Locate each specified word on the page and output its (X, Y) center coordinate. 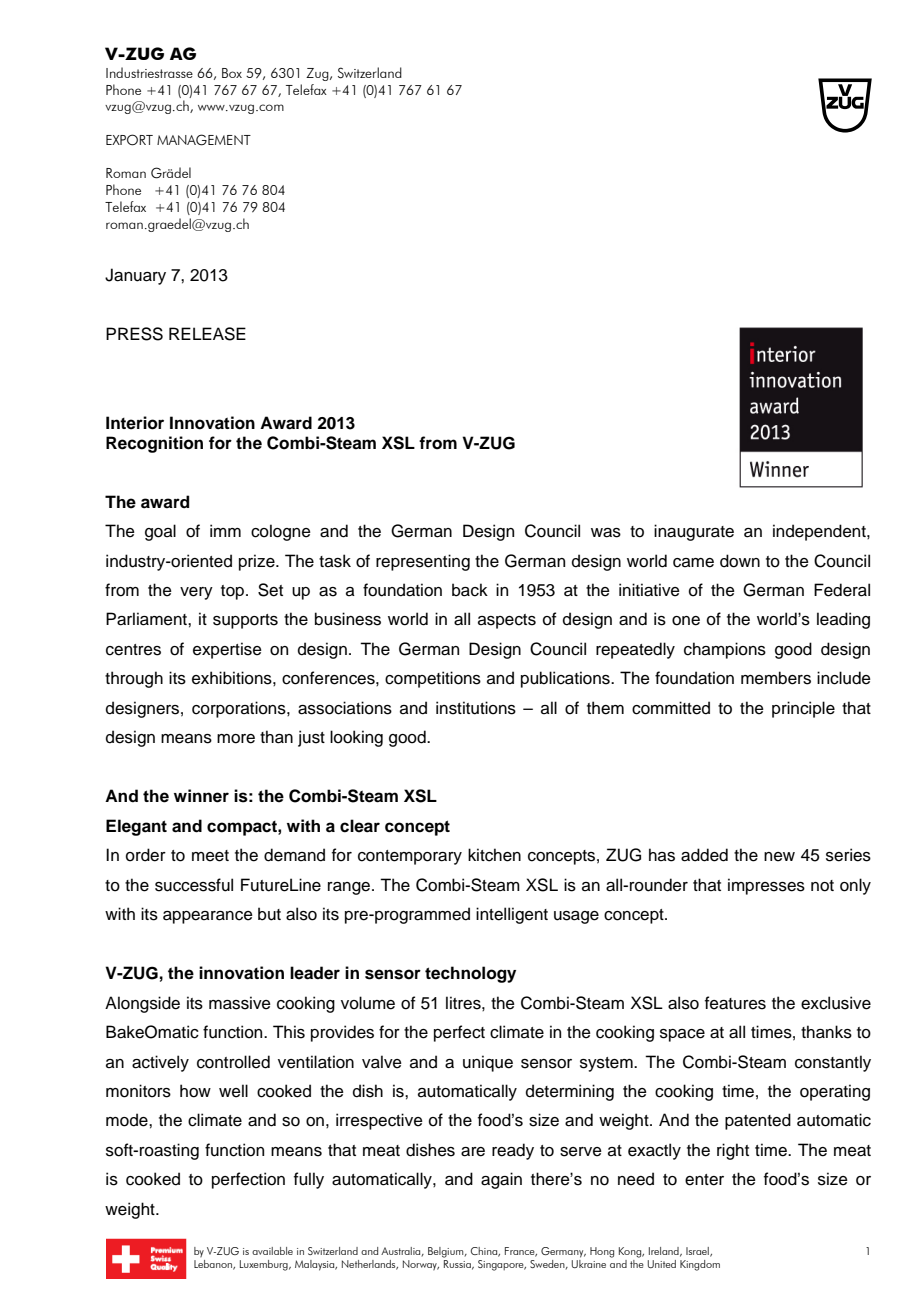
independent (820, 532)
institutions (476, 708)
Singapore (502, 1265)
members (776, 678)
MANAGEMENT (204, 140)
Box (232, 73)
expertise (227, 650)
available (272, 1251)
